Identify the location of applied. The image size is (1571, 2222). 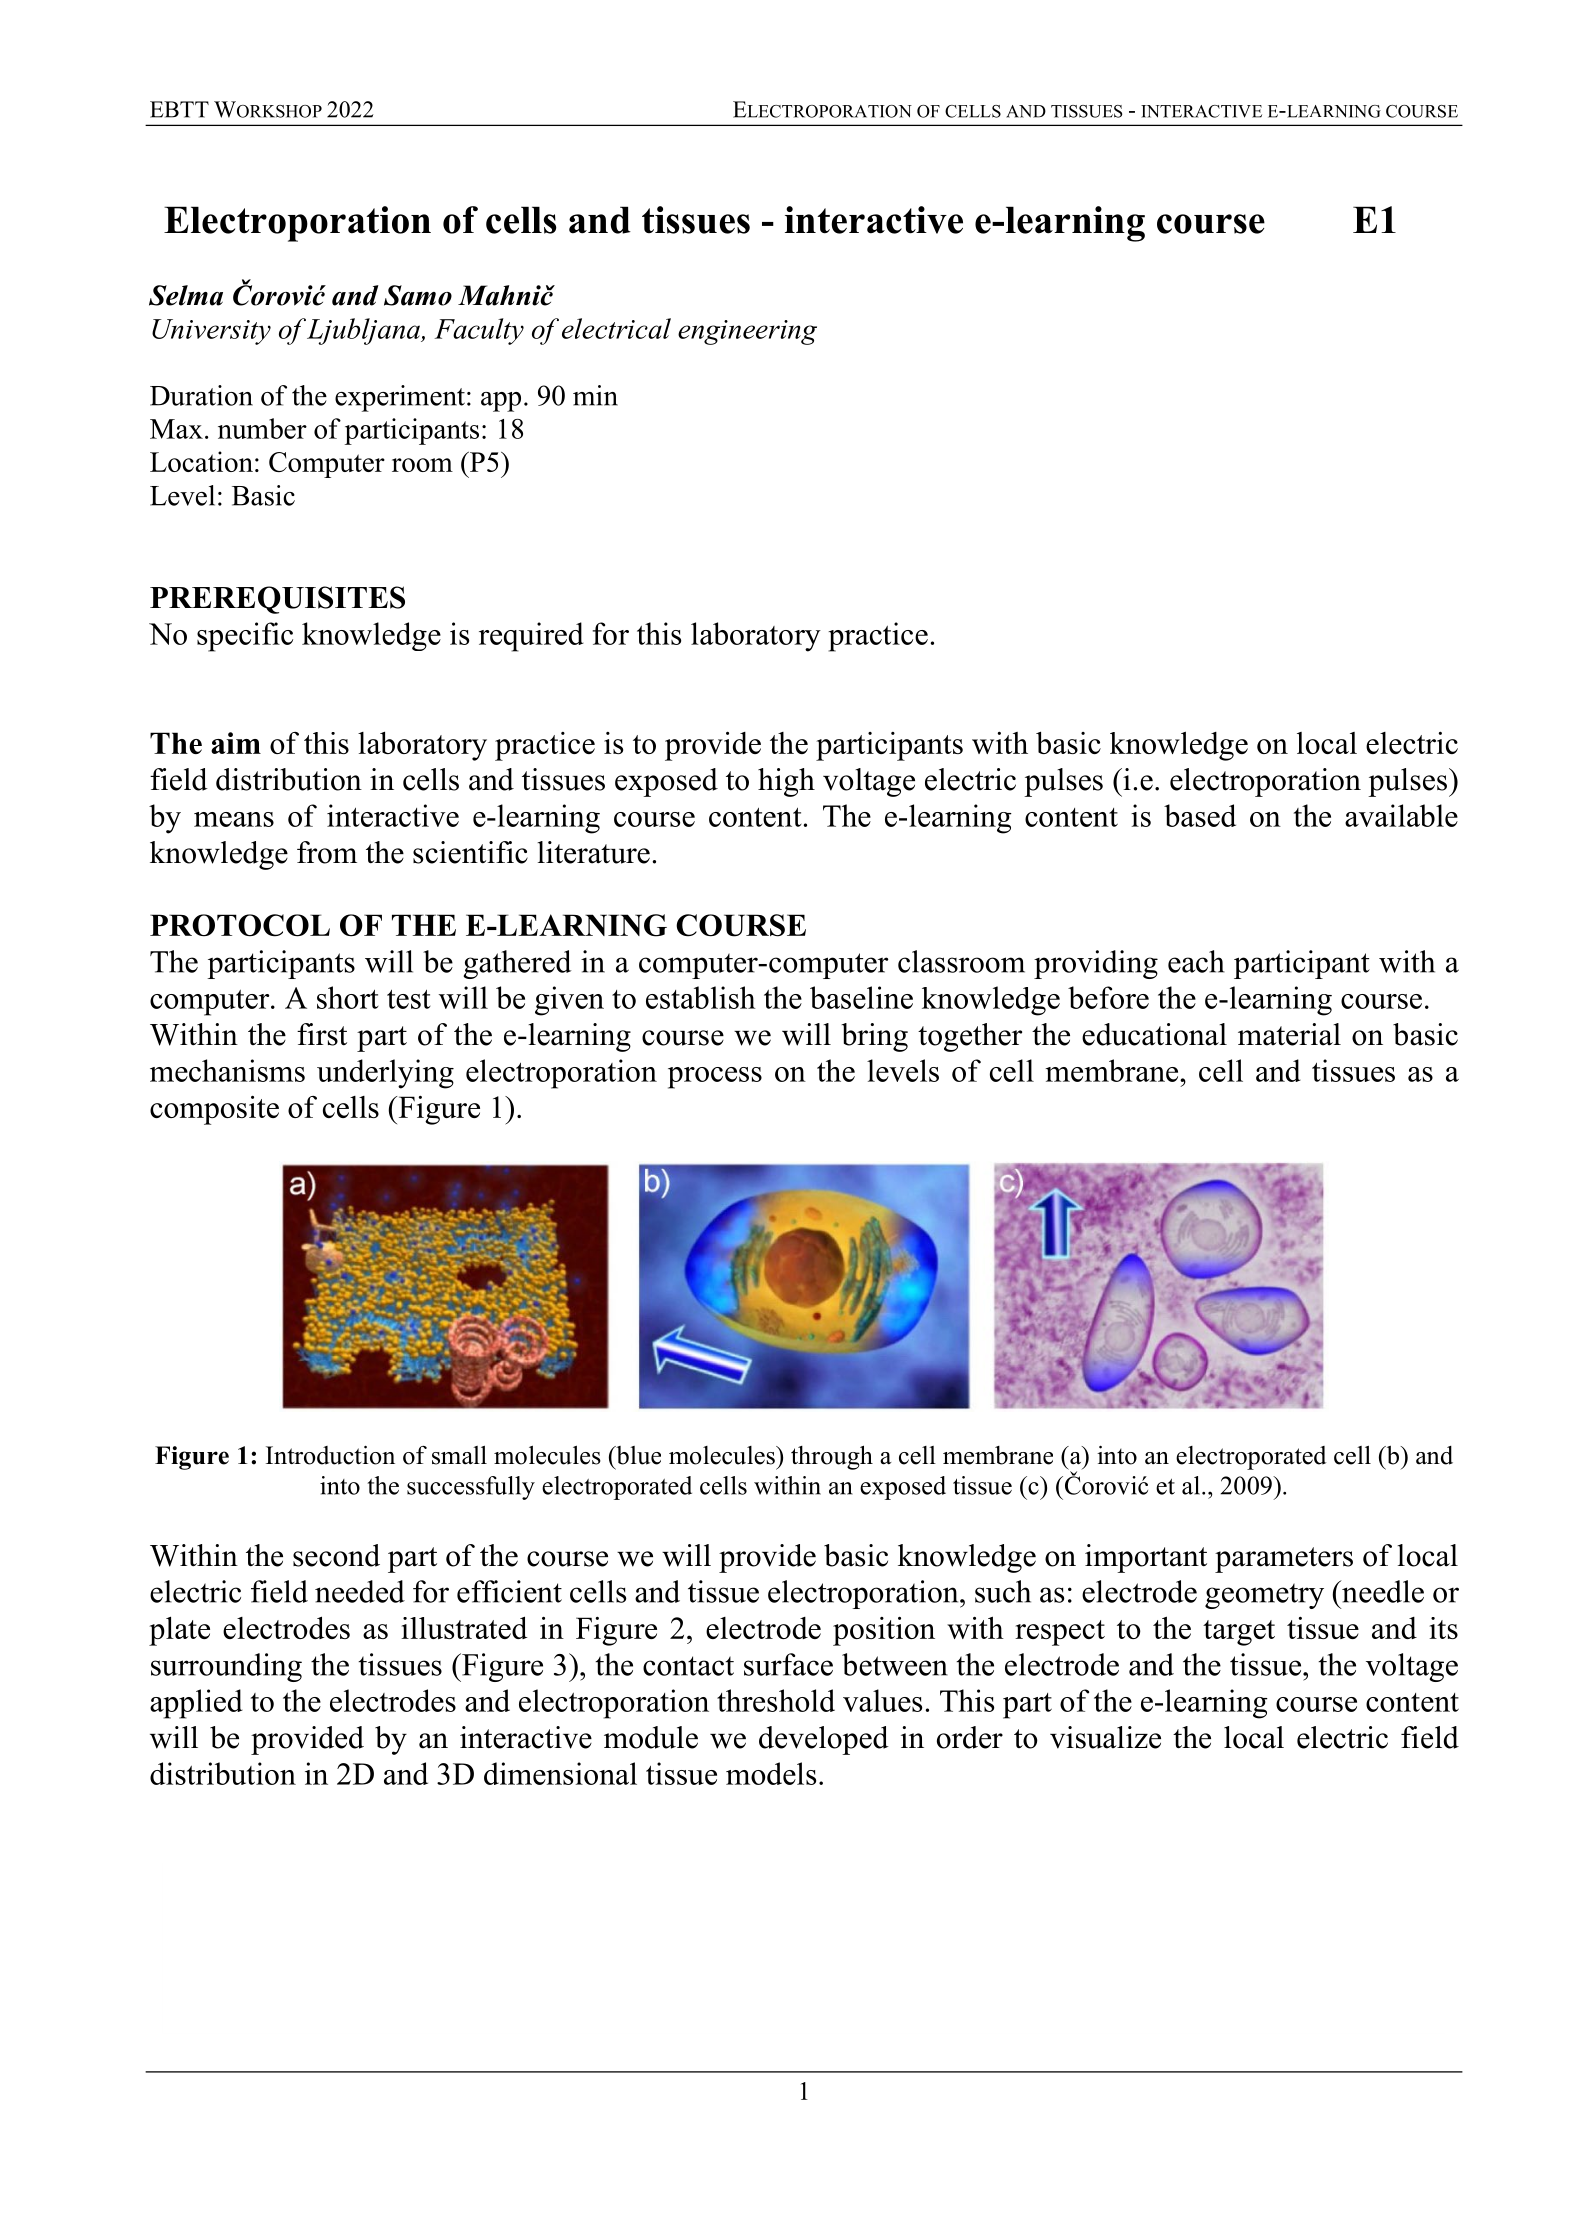
(196, 1704).
